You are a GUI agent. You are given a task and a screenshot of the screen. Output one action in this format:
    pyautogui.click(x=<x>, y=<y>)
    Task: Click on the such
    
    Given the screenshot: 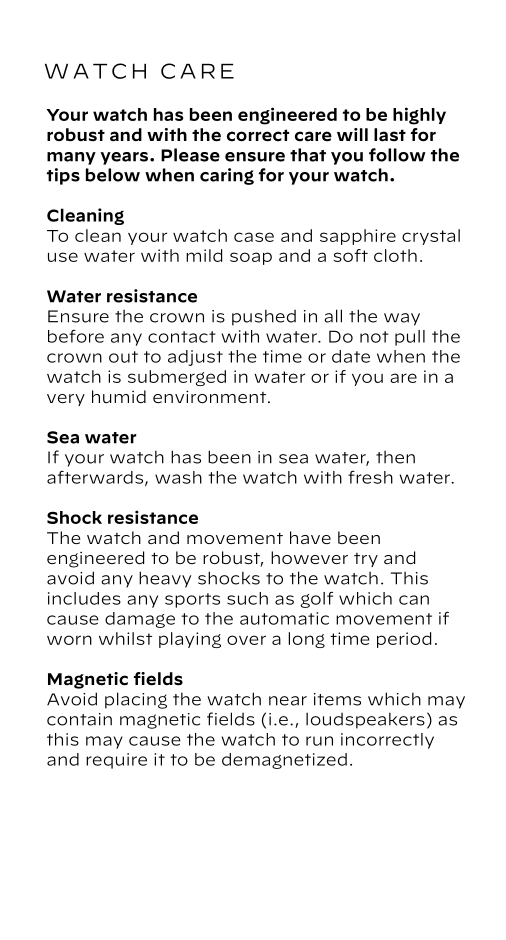 What is the action you would take?
    pyautogui.click(x=247, y=598)
